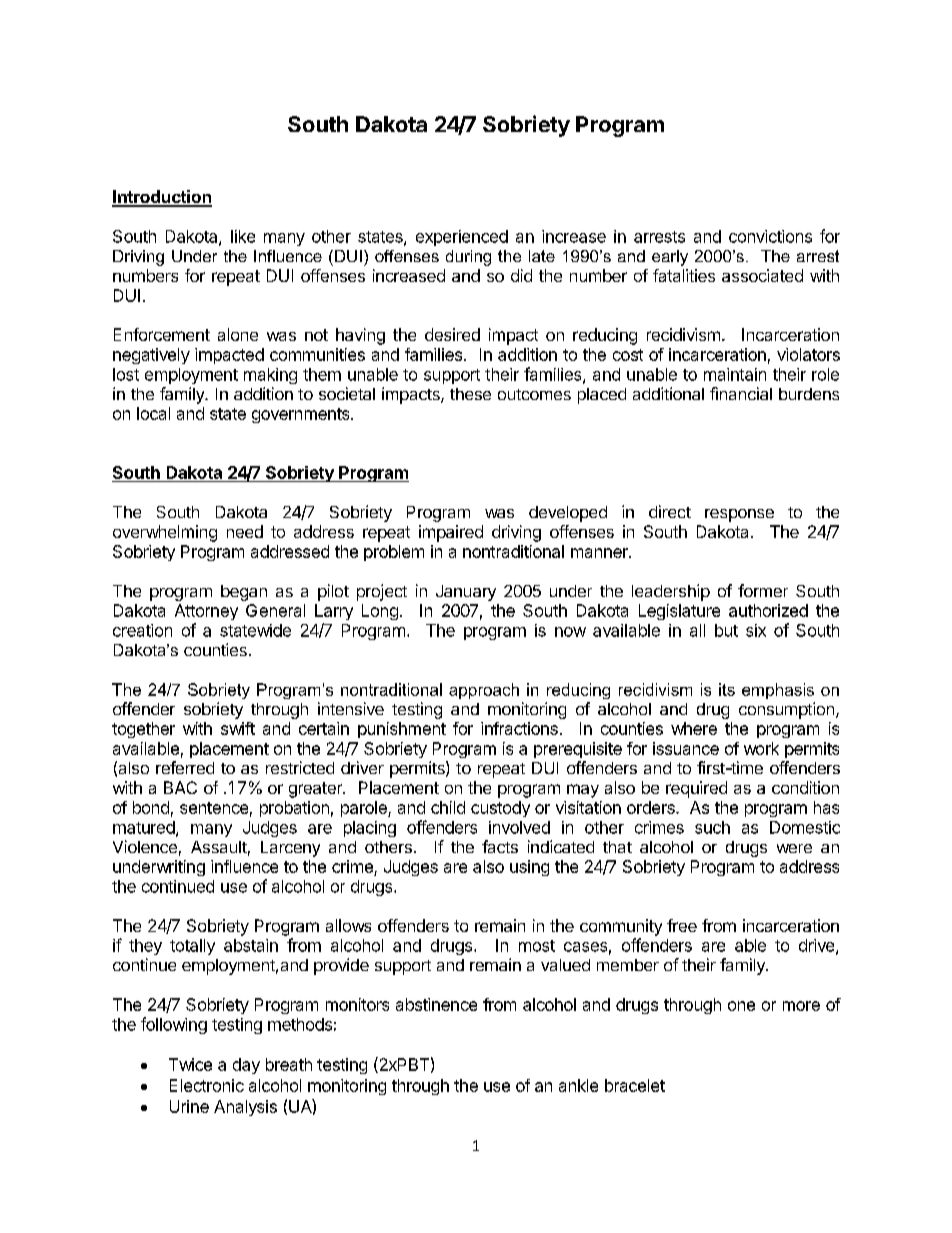 The width and height of the page is (952, 1233). What do you see at coordinates (696, 789) in the page?
I see `required` at bounding box center [696, 789].
